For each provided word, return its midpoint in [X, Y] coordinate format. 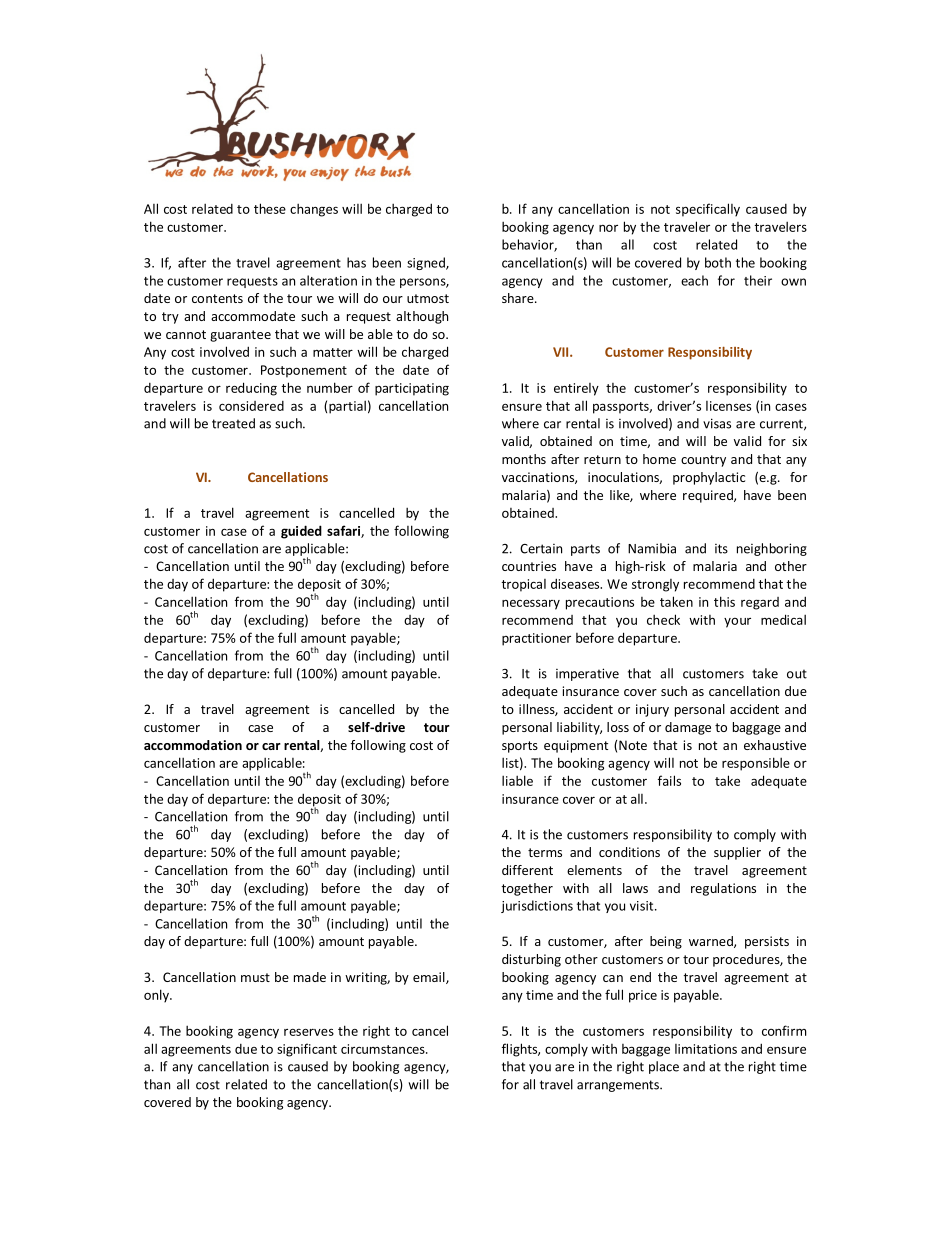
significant [307, 1050]
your [737, 622]
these [270, 208]
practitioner [536, 639]
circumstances [384, 1049]
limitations [706, 1049]
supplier [737, 853]
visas [717, 423]
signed [427, 263]
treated [233, 423]
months [524, 459]
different [527, 870]
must [255, 977]
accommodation [193, 745]
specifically [708, 210]
